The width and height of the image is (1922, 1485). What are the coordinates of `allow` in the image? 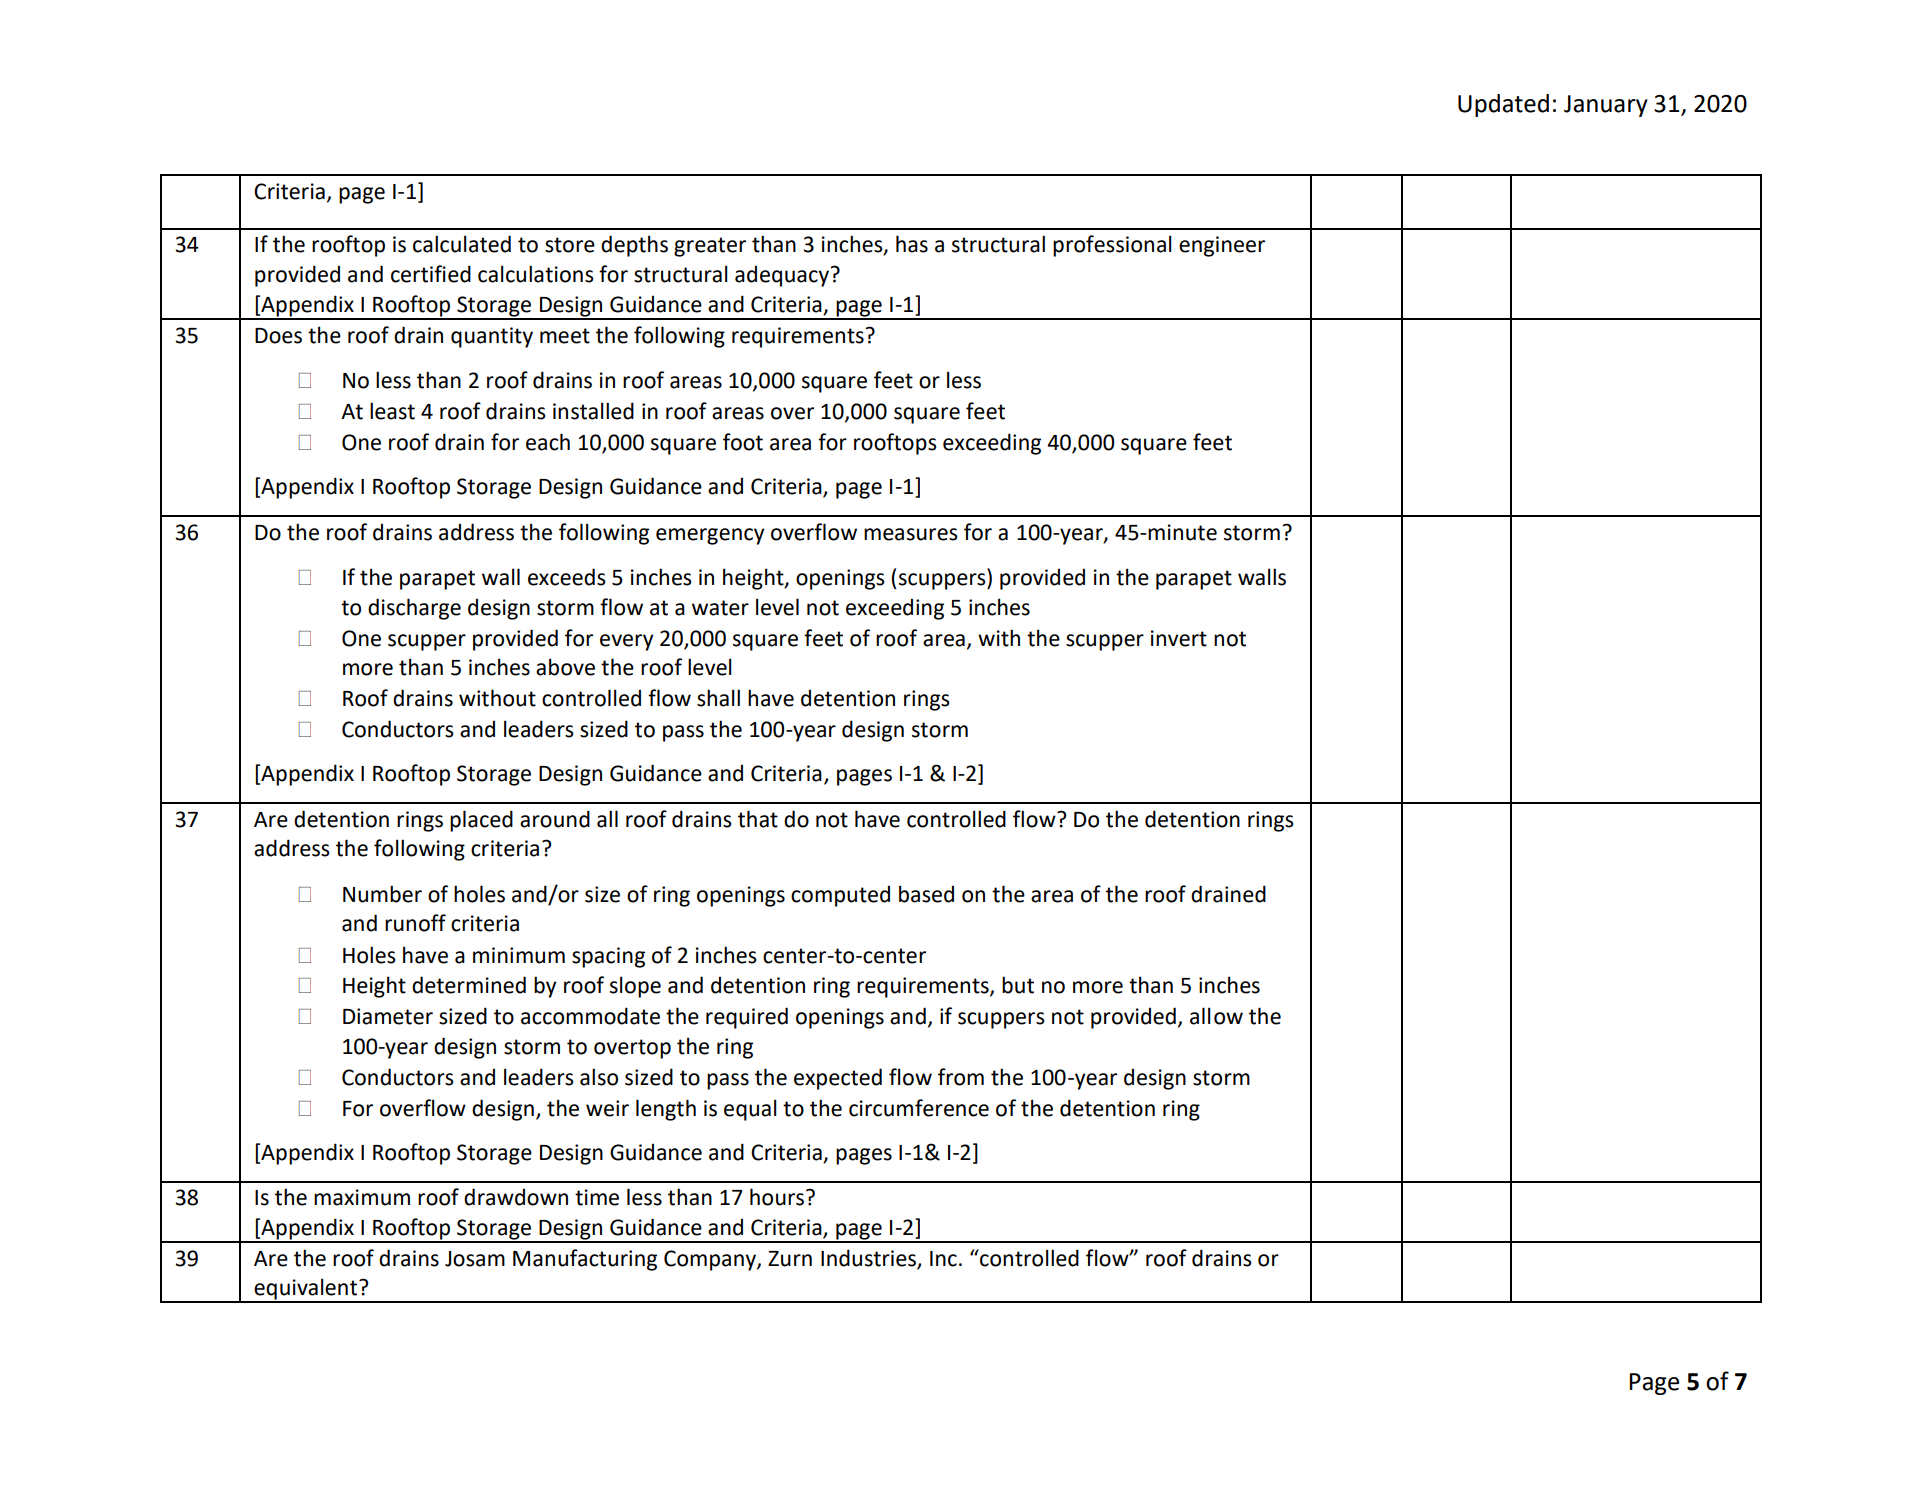 It's located at (1216, 1016).
